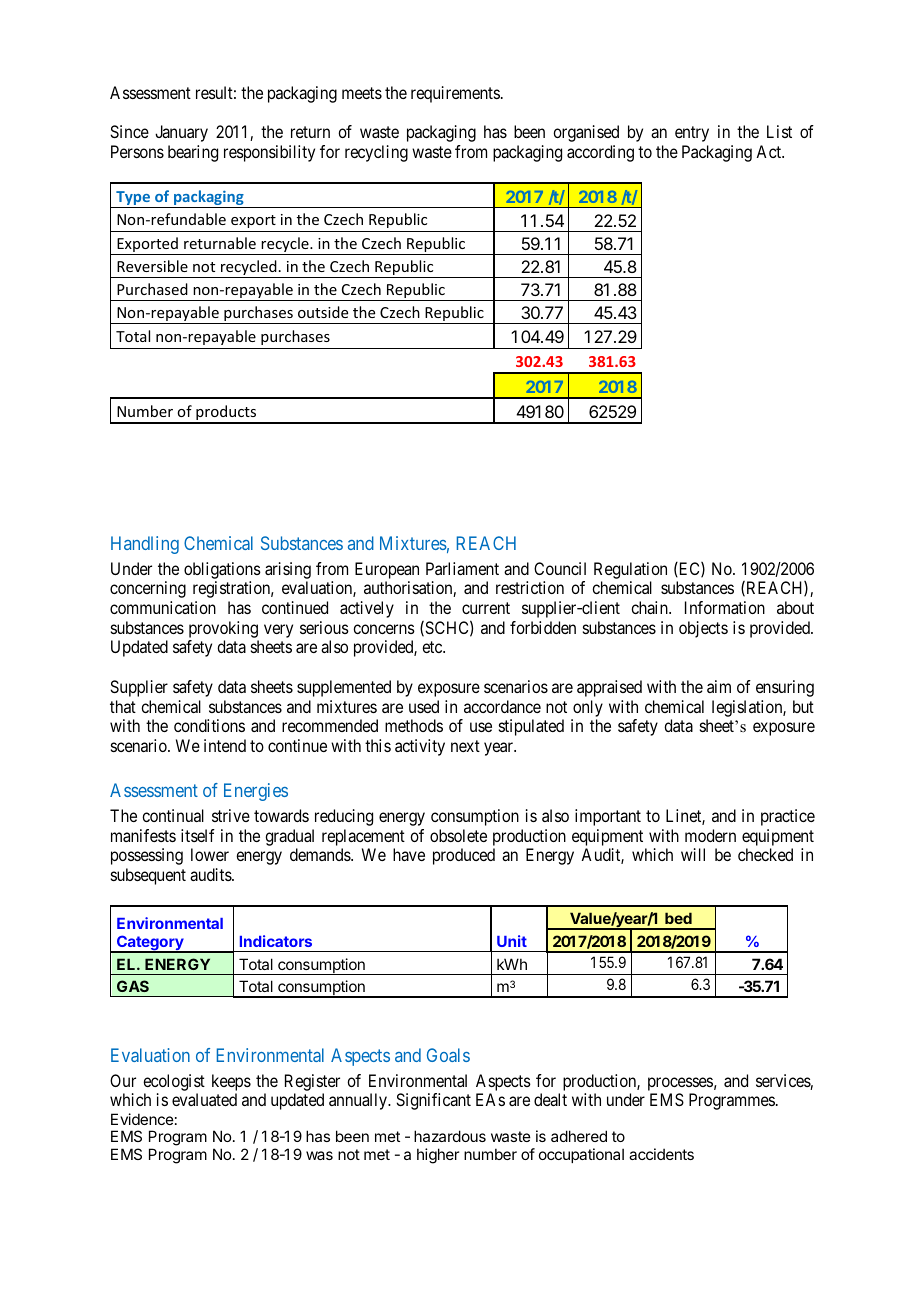  Describe the element at coordinates (222, 572) in the document. I see `obligations` at that location.
